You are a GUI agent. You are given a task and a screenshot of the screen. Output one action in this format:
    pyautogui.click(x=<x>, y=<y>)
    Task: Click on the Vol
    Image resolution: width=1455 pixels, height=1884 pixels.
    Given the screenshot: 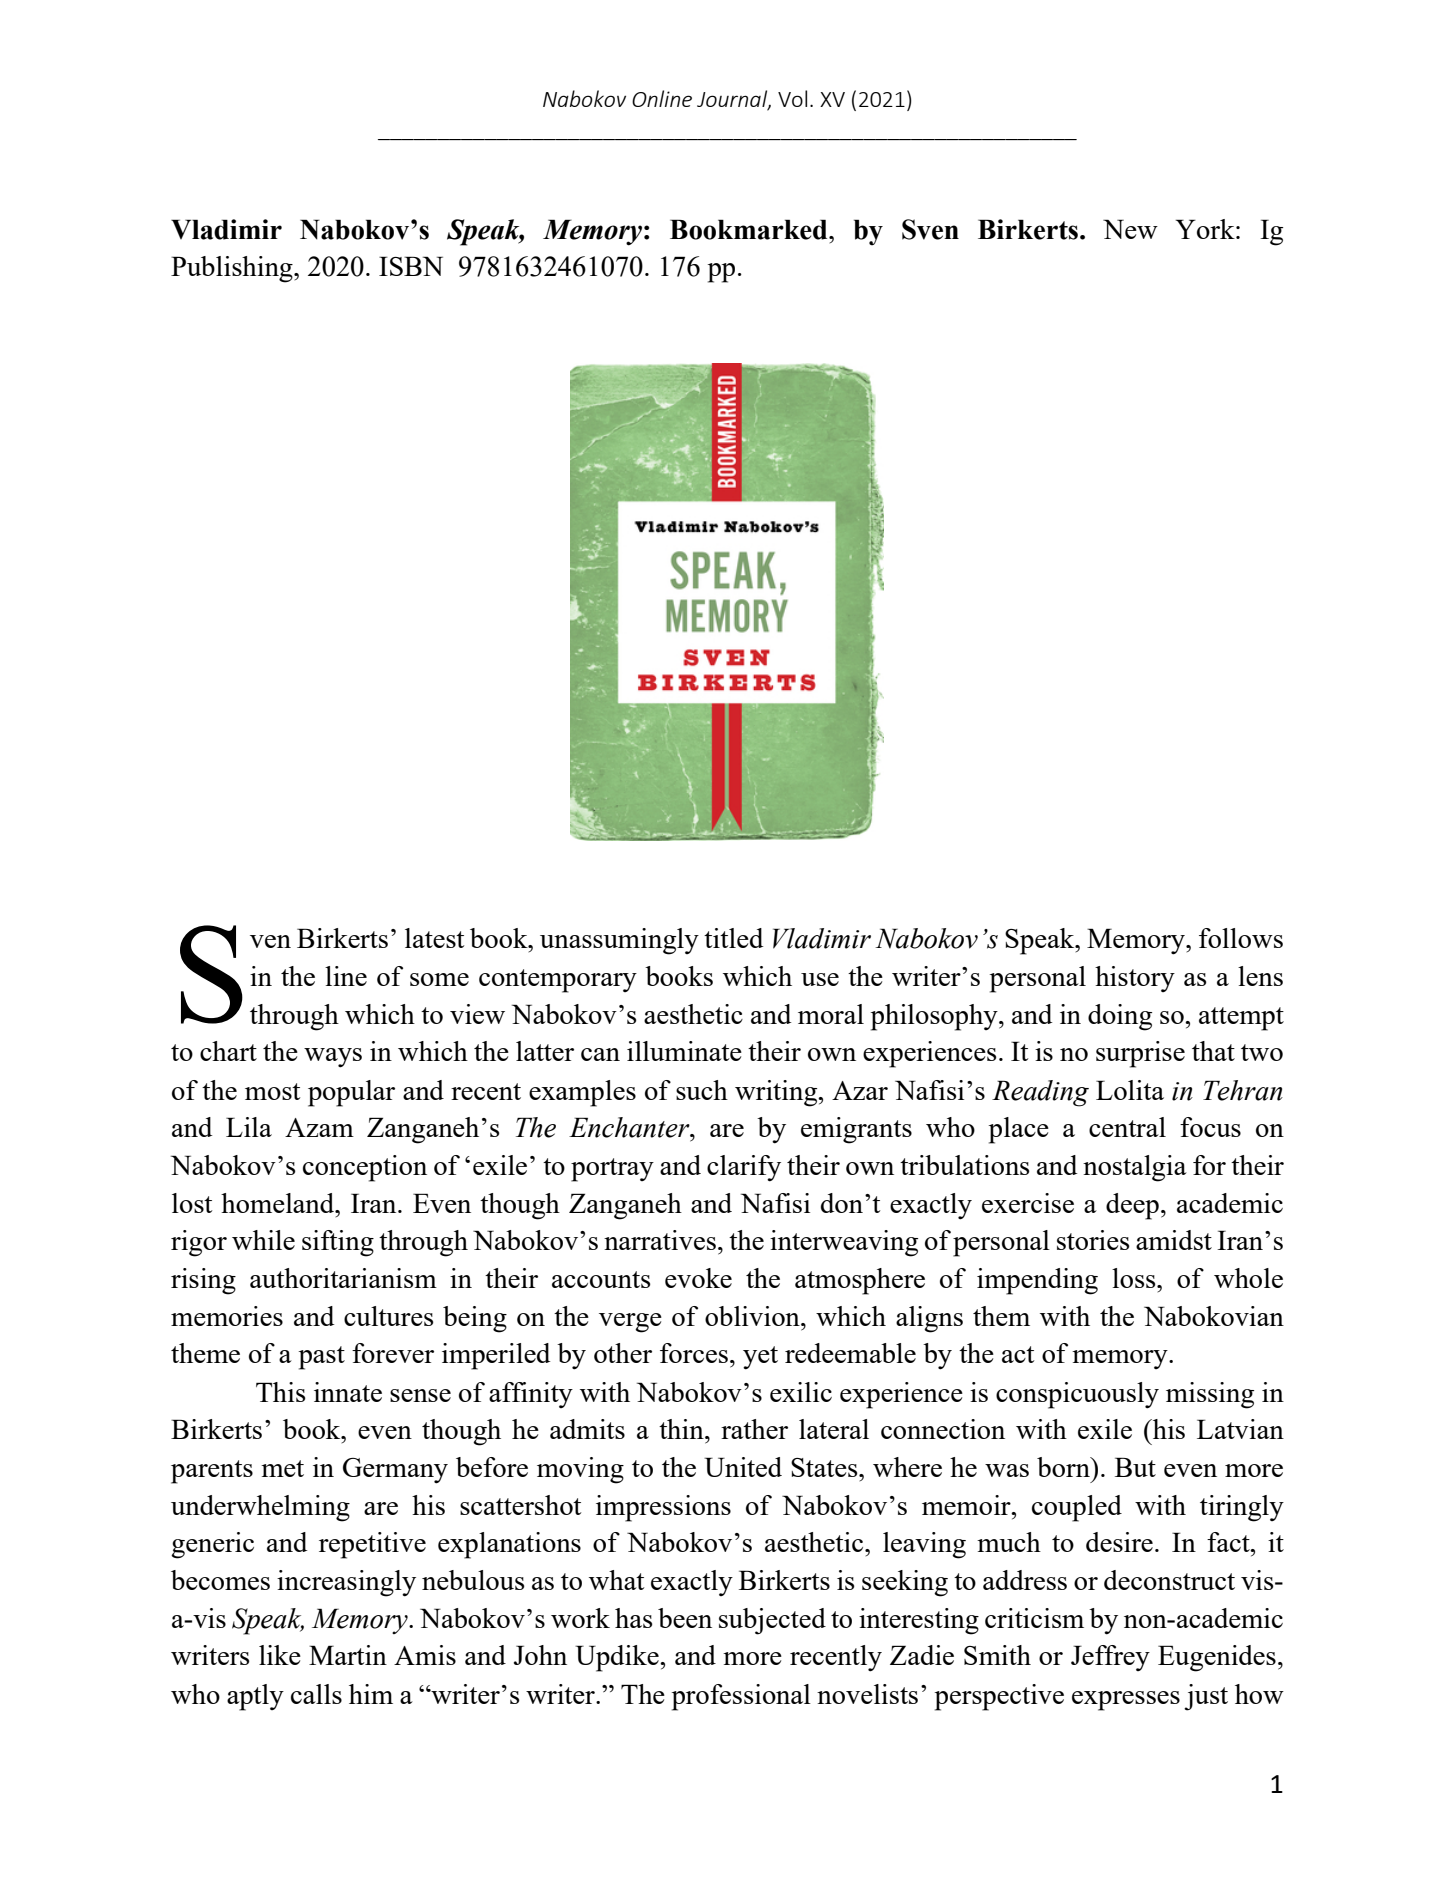 What is the action you would take?
    pyautogui.click(x=792, y=98)
